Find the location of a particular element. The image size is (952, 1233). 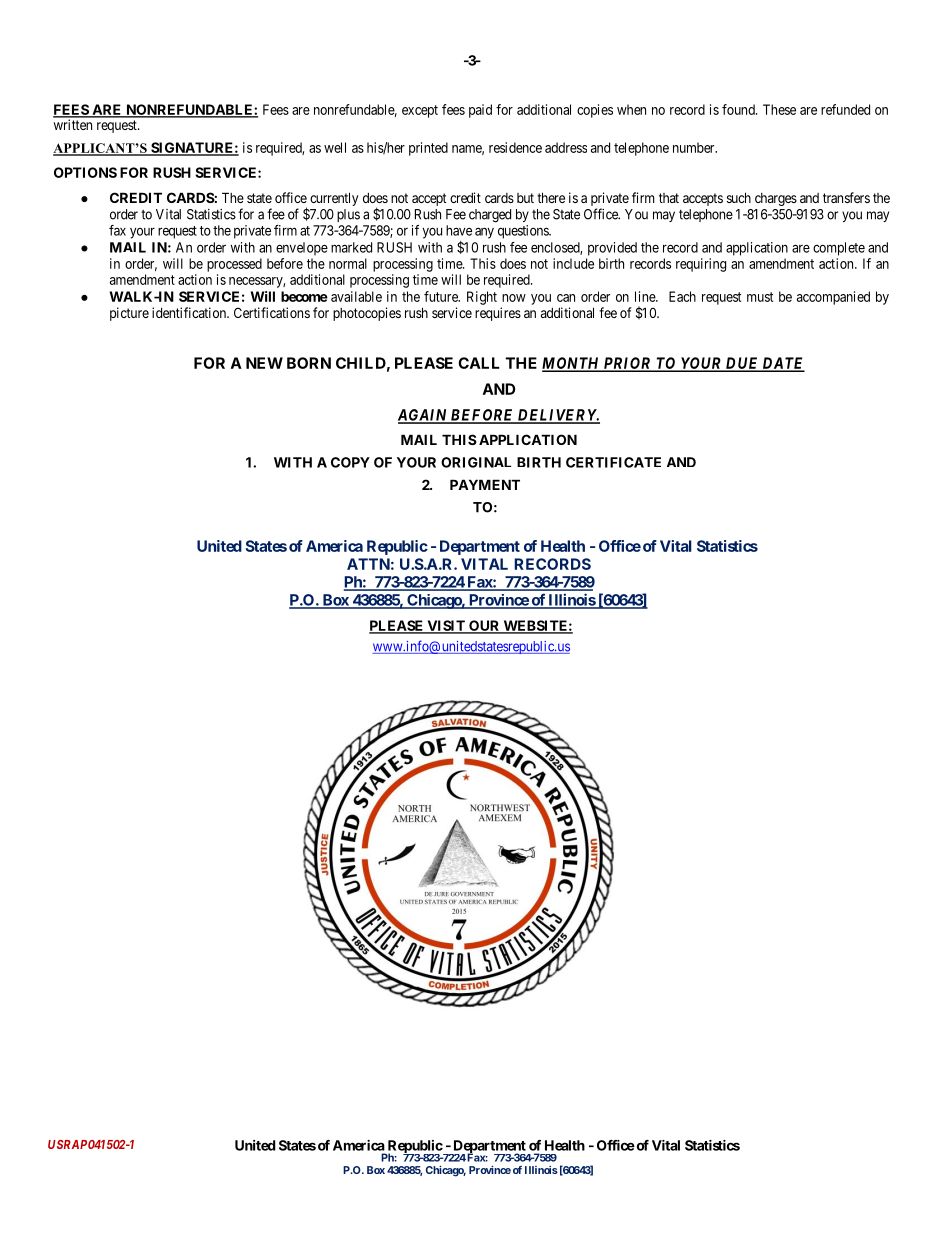

VISIT is located at coordinates (446, 626).
